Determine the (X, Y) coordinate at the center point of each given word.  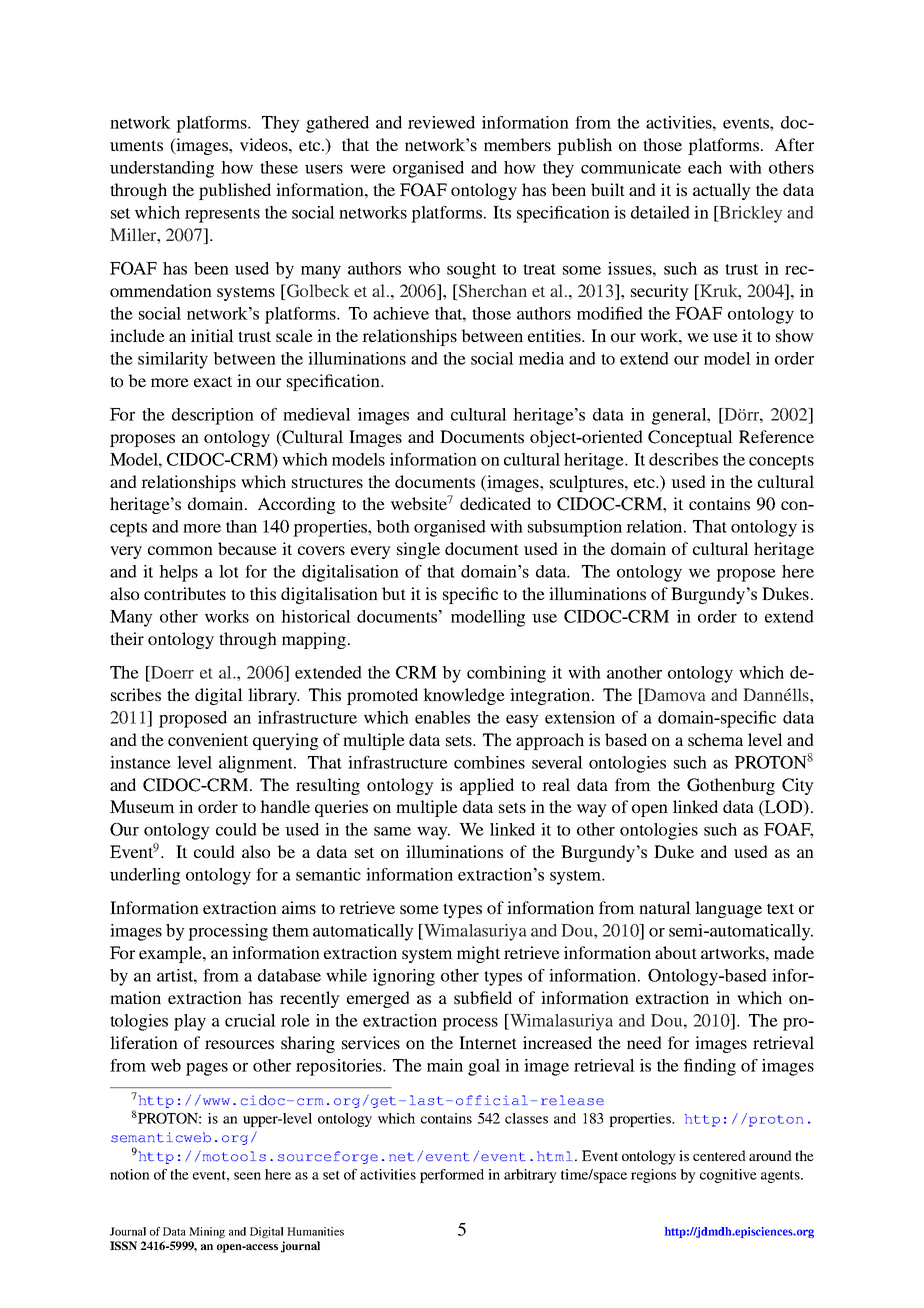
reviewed (441, 122)
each (705, 167)
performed (452, 1176)
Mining (207, 1232)
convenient (208, 739)
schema (715, 739)
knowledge (464, 696)
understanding (162, 169)
